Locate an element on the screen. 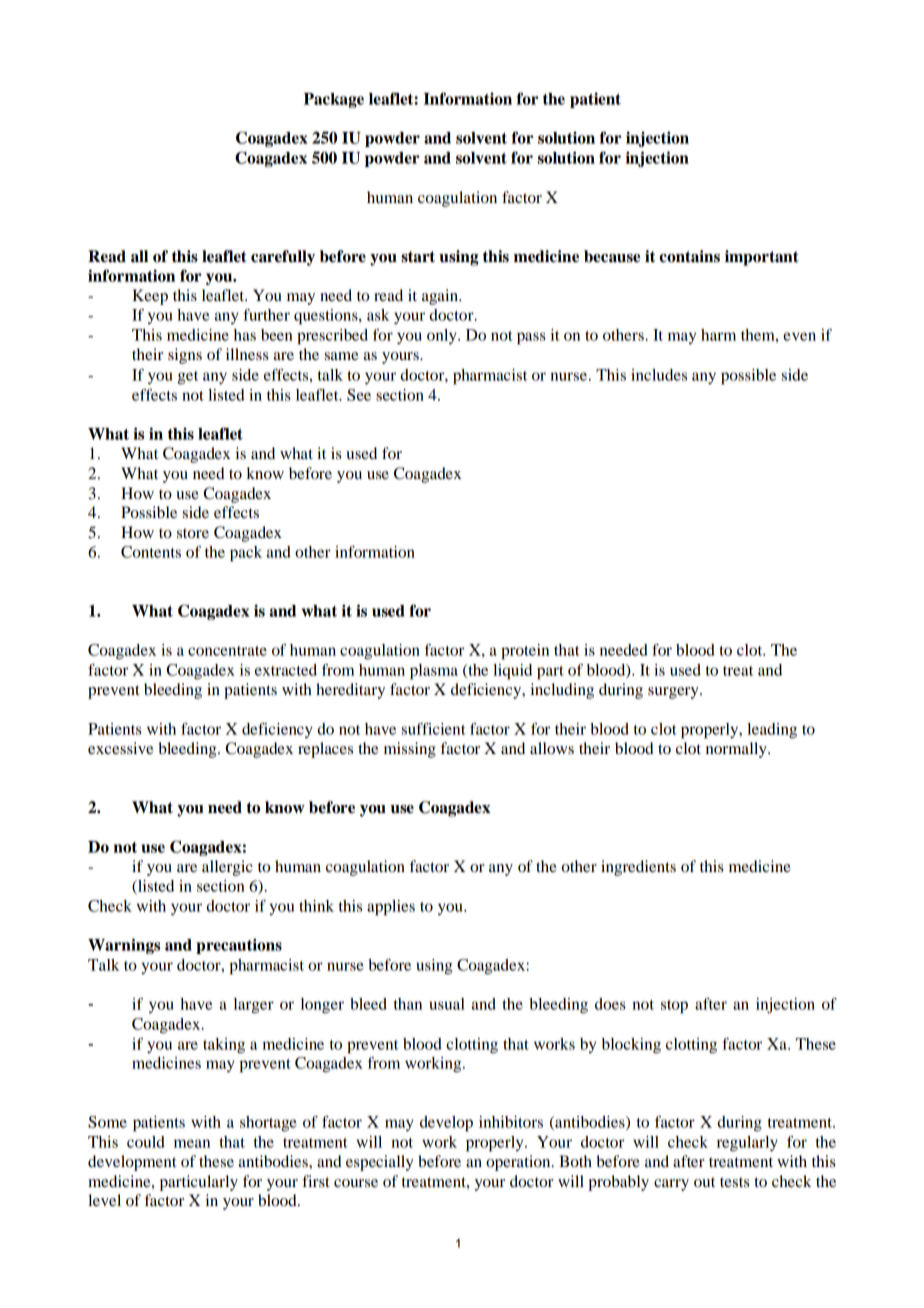 This screenshot has width=924, height=1308. mean is located at coordinates (192, 1143).
